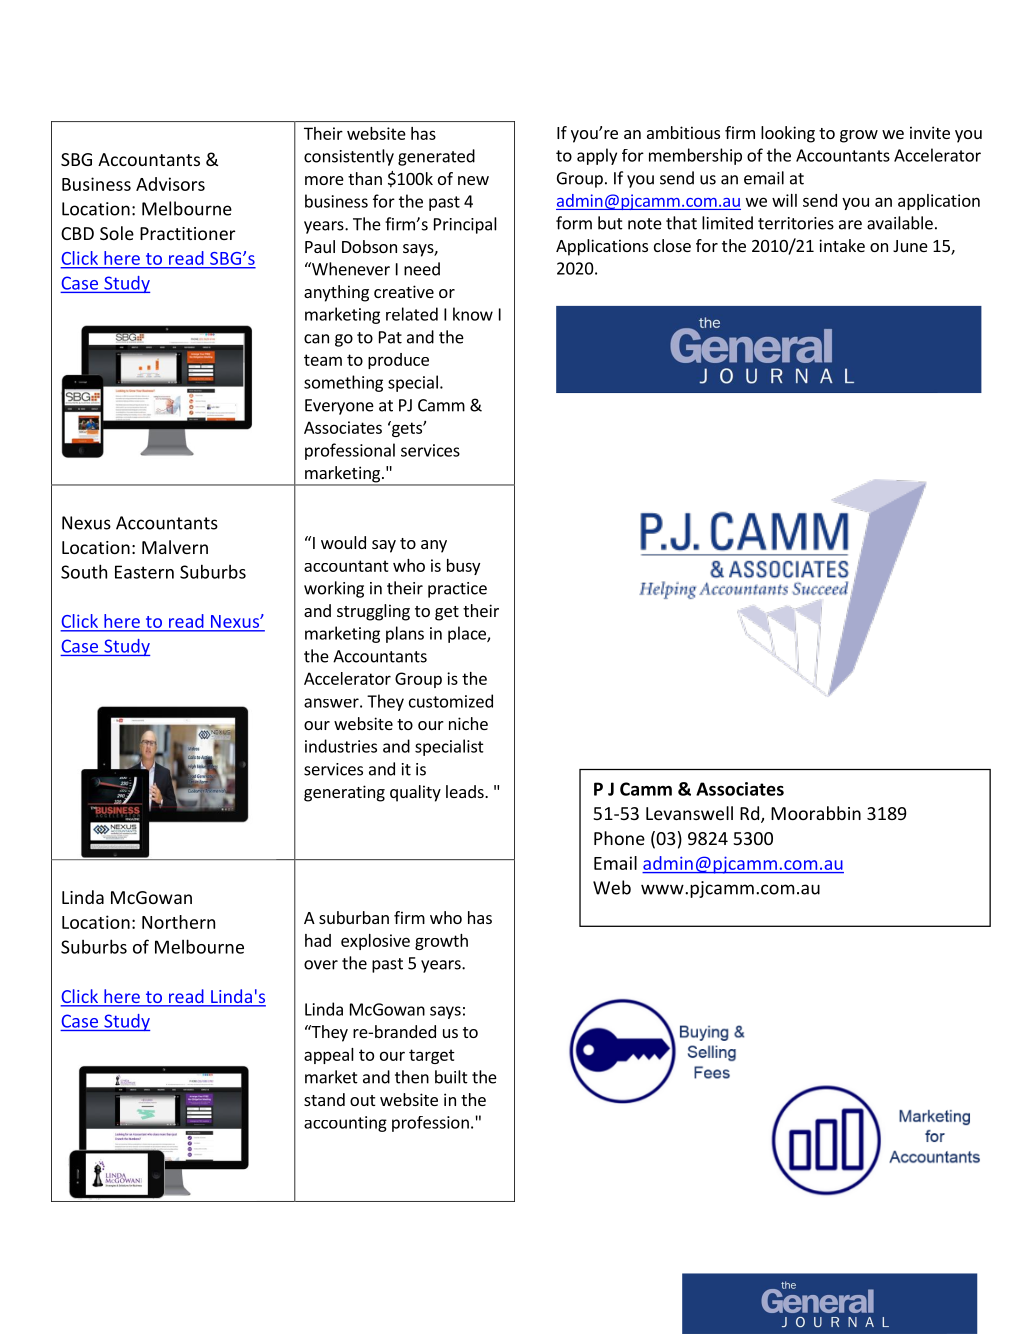 This screenshot has height=1334, width=1031. Describe the element at coordinates (451, 1077) in the screenshot. I see `built` at that location.
